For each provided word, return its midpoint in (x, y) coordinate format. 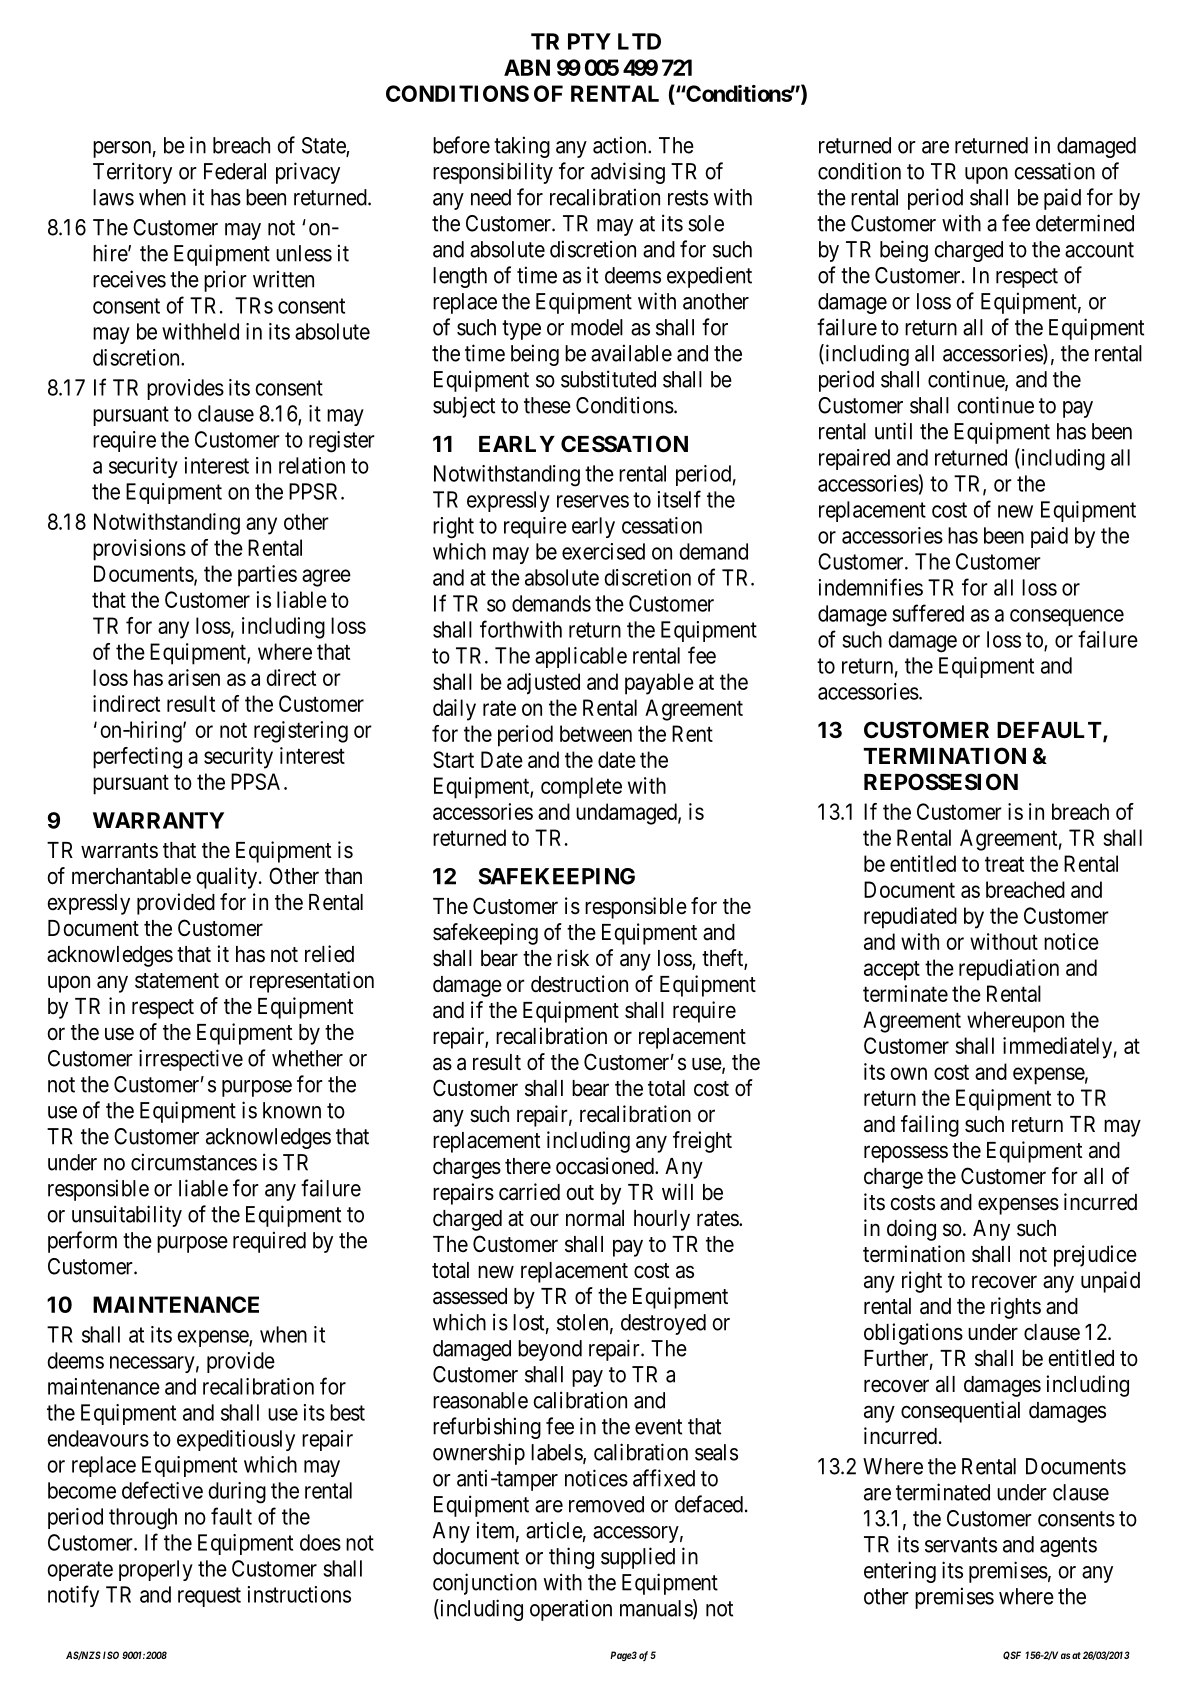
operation (571, 1610)
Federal (235, 171)
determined (1085, 223)
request (209, 1597)
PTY (589, 41)
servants (961, 1545)
